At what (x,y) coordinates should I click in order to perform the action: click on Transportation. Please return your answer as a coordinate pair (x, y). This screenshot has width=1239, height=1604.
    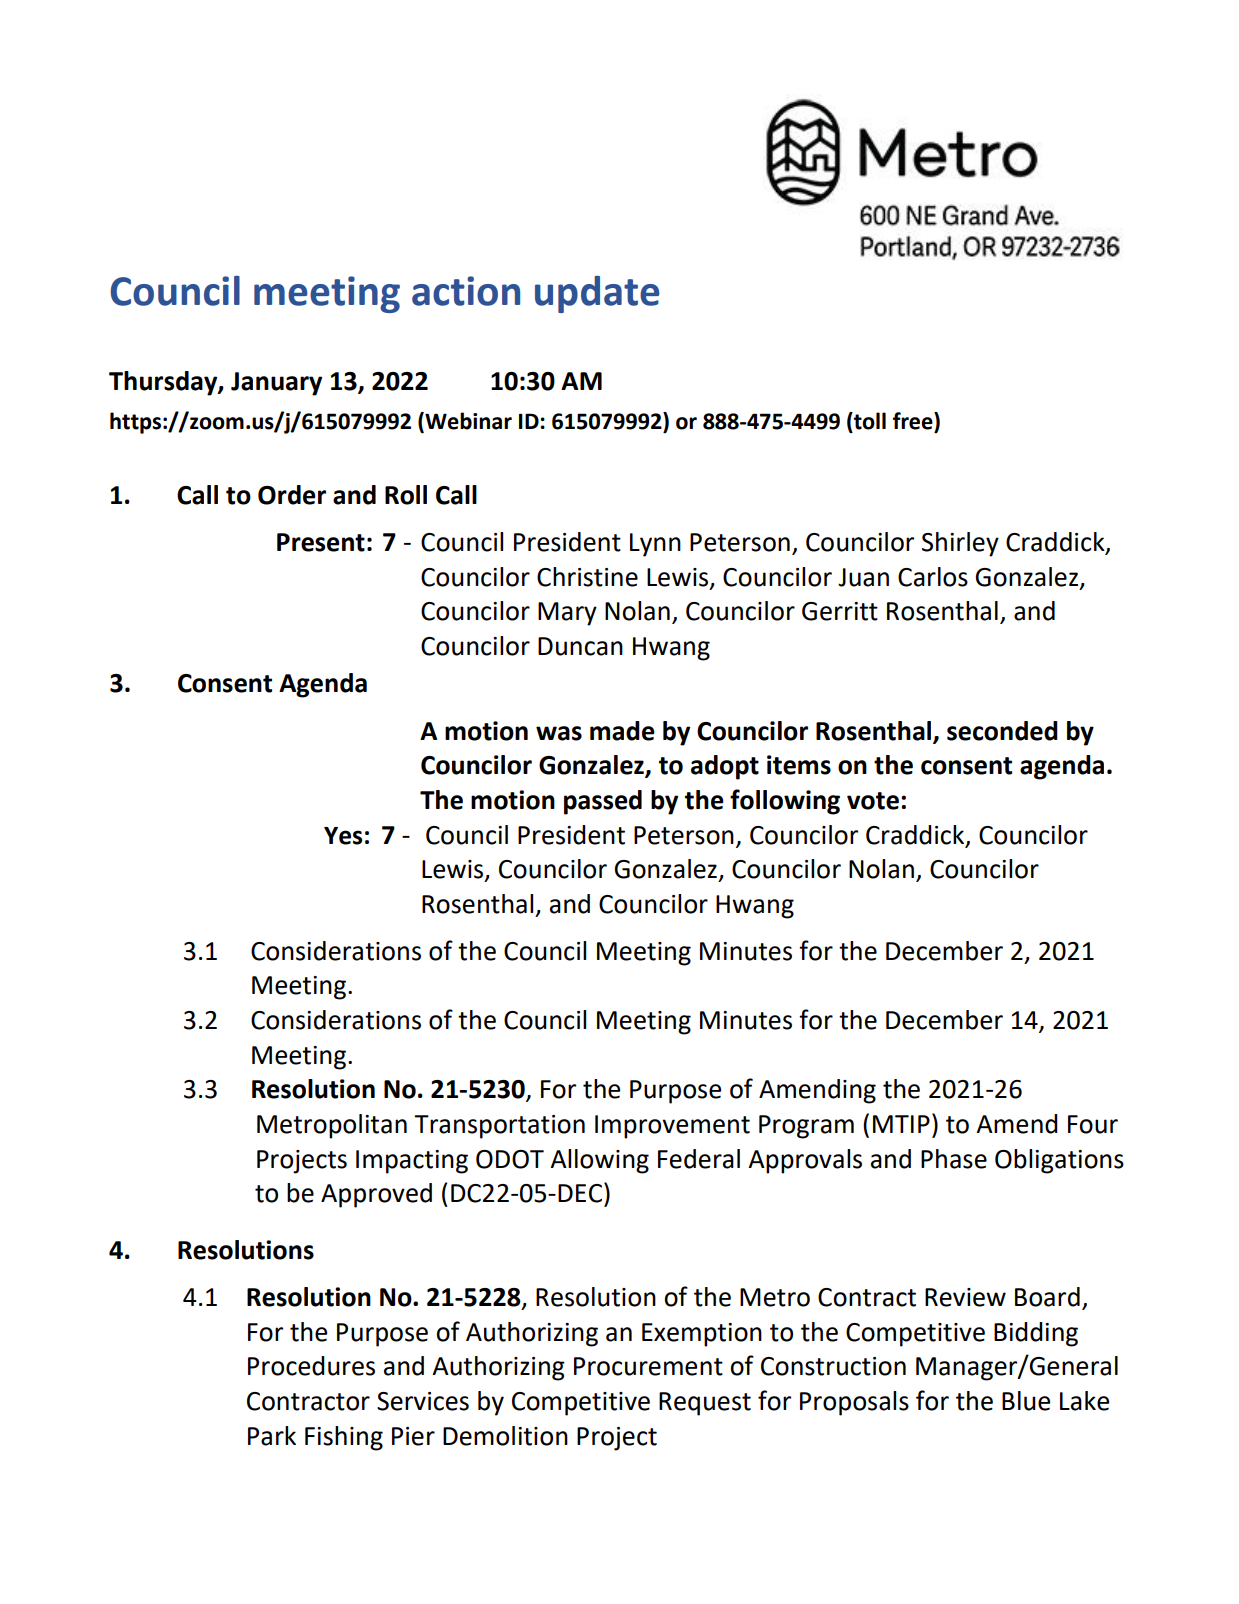
    Looking at the image, I should click on (499, 1127).
